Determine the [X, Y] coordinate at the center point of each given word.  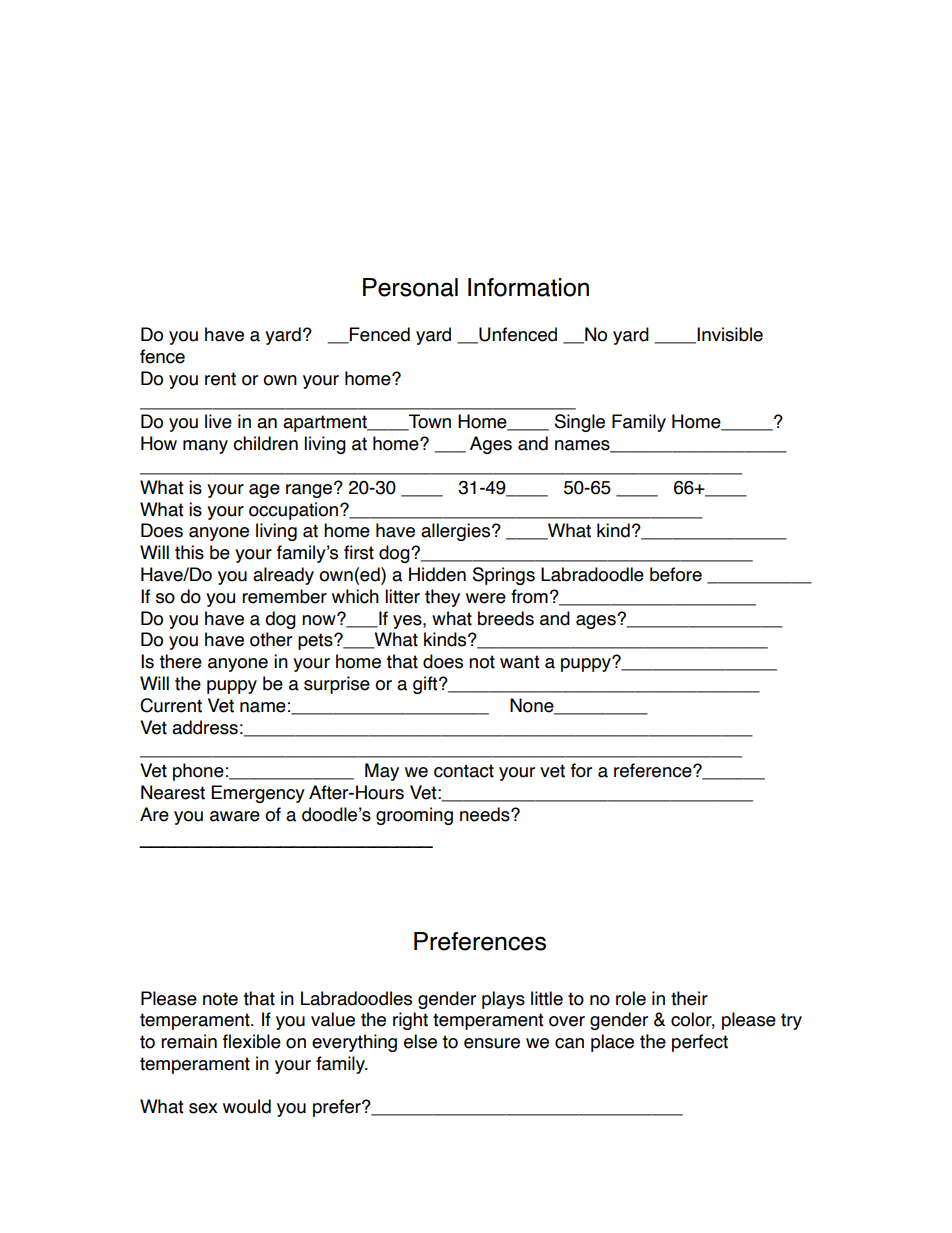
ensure [492, 1043]
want [520, 662]
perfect [700, 1043]
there [180, 661]
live [218, 421]
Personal [410, 287]
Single [580, 423]
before [676, 574]
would [247, 1106]
